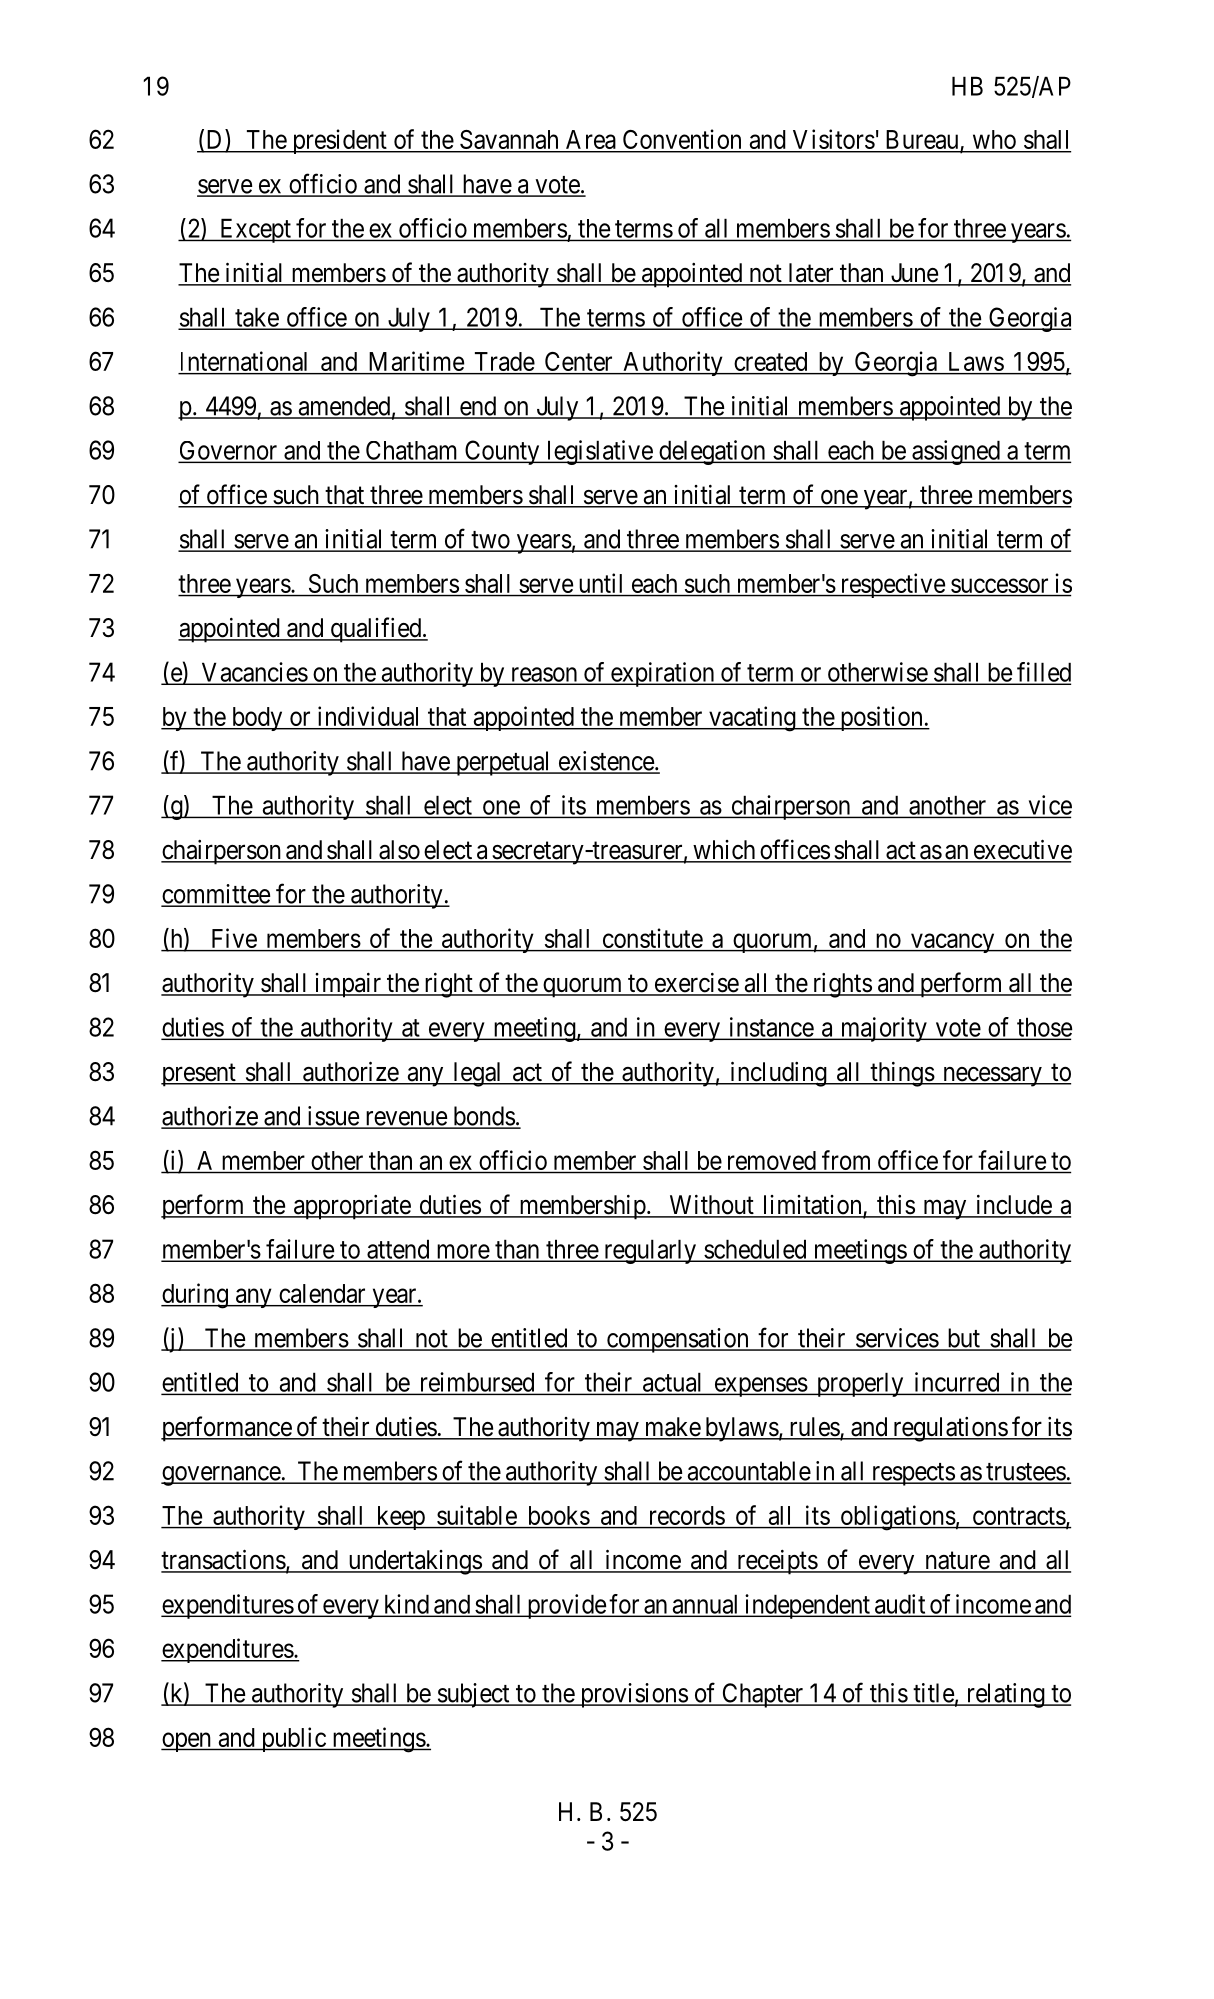  What do you see at coordinates (351, 1207) in the page?
I see `appropriate` at bounding box center [351, 1207].
